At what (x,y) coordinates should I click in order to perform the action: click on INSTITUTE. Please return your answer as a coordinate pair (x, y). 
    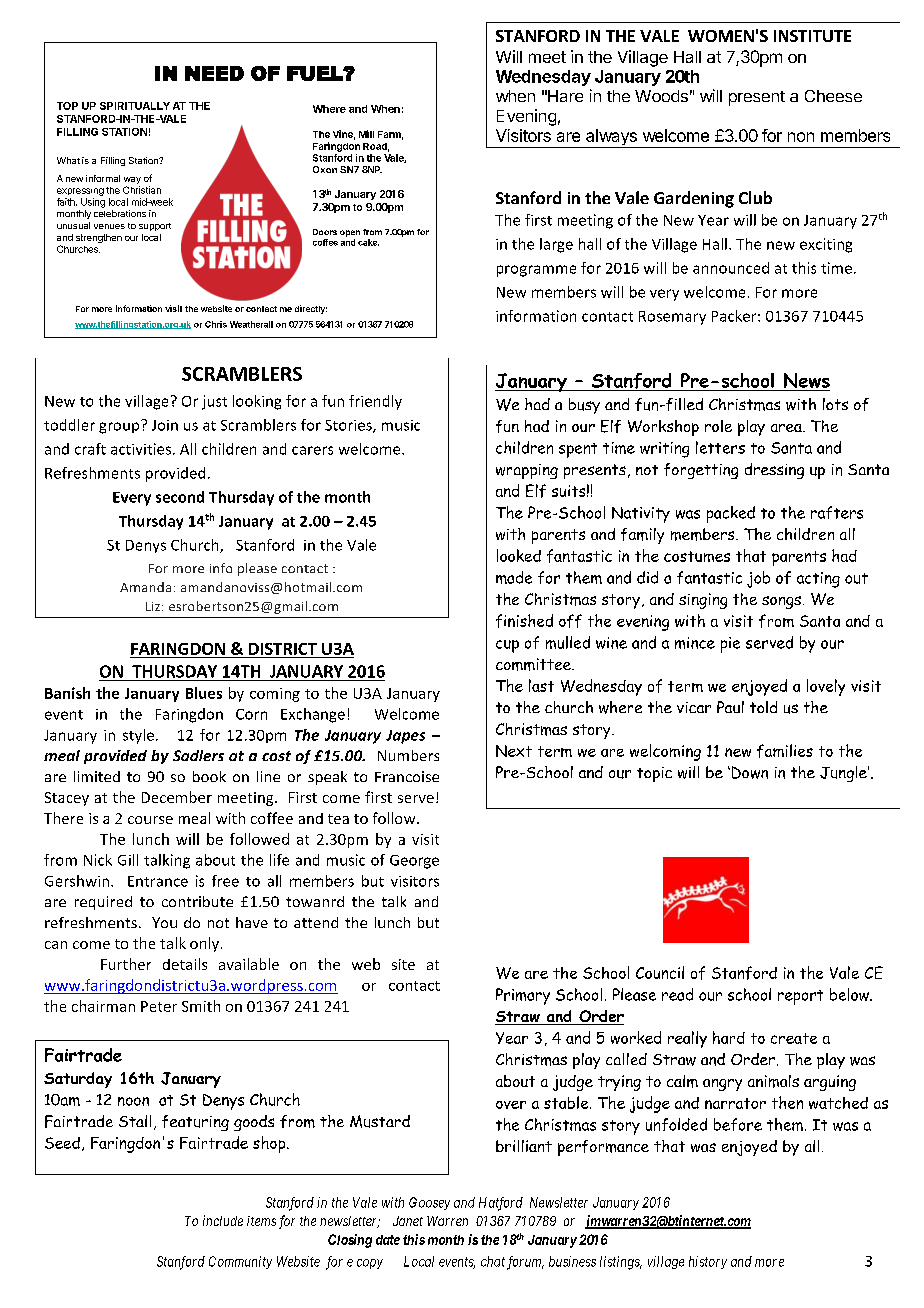
    Looking at the image, I should click on (812, 36).
